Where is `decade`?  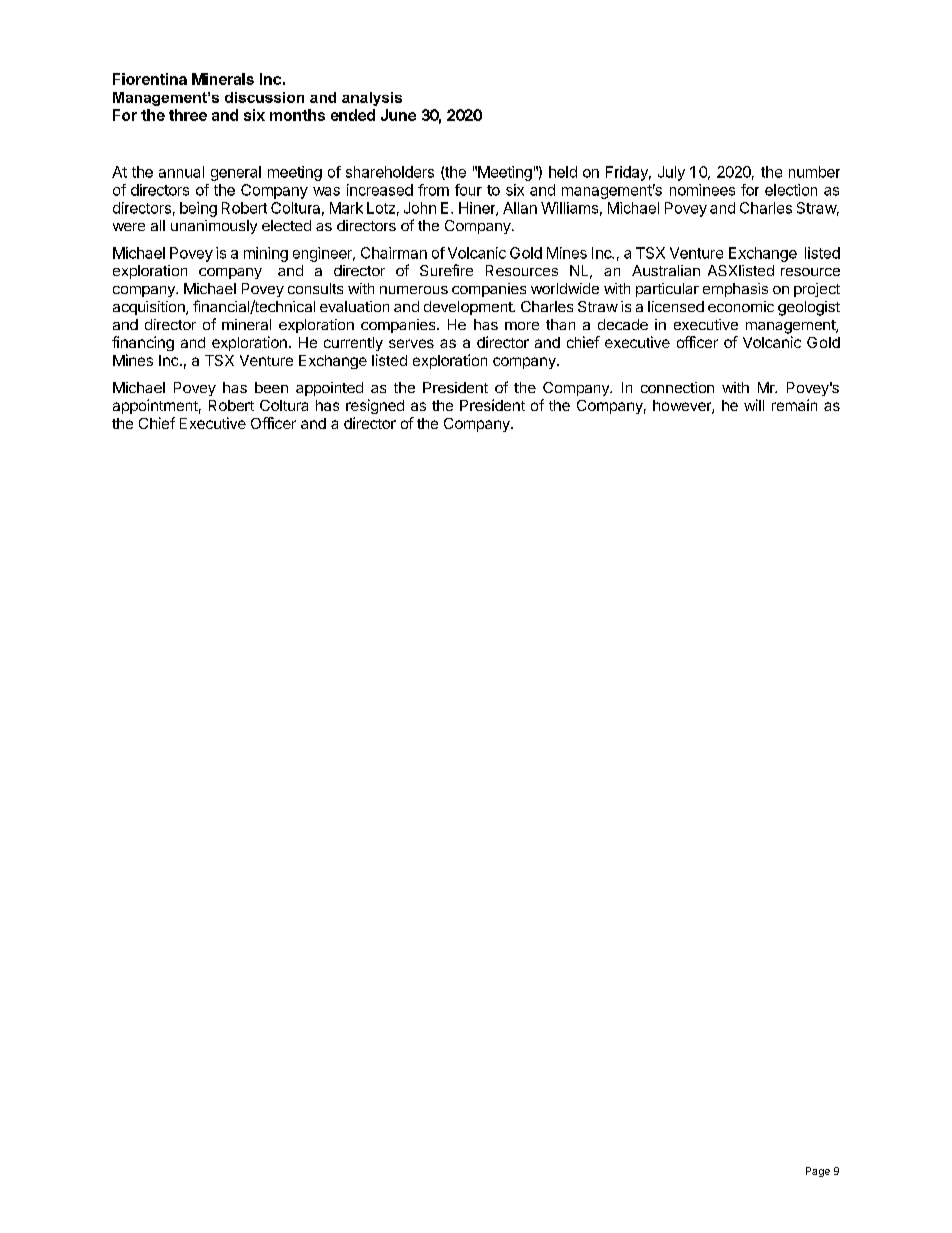 decade is located at coordinates (623, 324).
